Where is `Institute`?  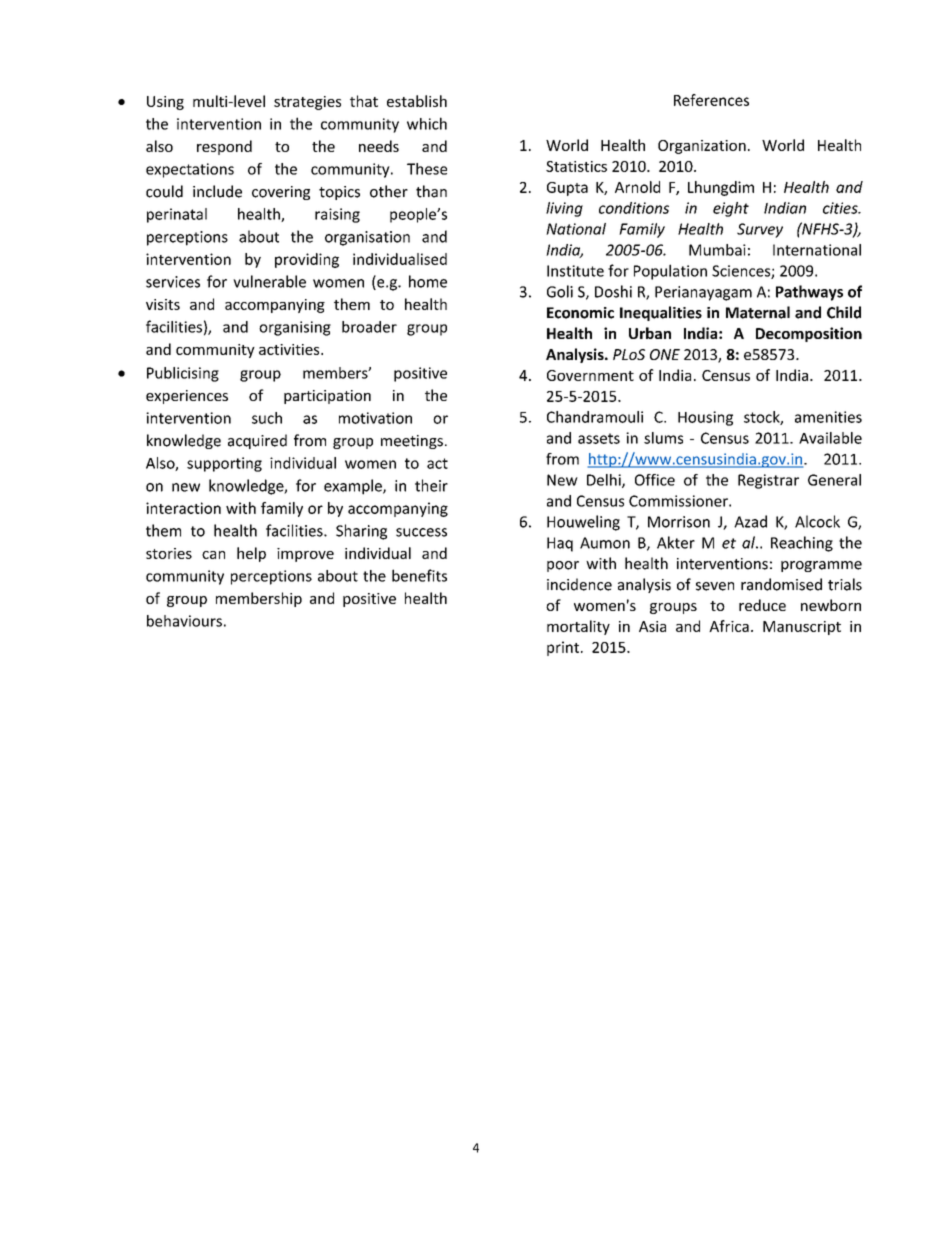
Institute is located at coordinates (575, 271).
